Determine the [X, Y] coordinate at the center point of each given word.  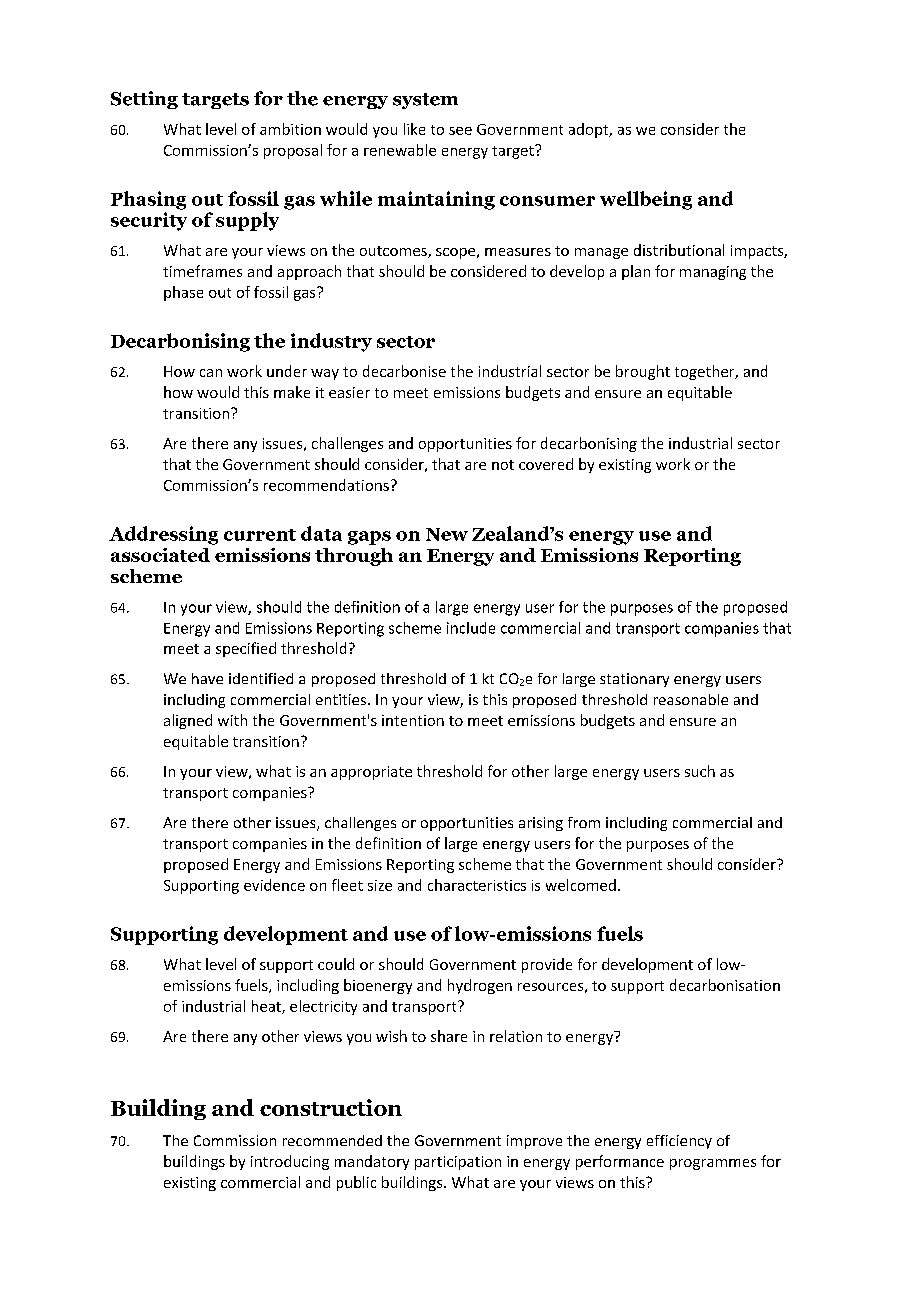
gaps [369, 538]
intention [413, 720]
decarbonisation [725, 985]
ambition [290, 129]
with [232, 720]
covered [546, 464]
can [211, 373]
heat [267, 1007]
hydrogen [480, 986]
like [414, 129]
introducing [290, 1162]
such [700, 771]
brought [643, 372]
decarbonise [404, 371]
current [260, 535]
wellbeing [646, 200]
